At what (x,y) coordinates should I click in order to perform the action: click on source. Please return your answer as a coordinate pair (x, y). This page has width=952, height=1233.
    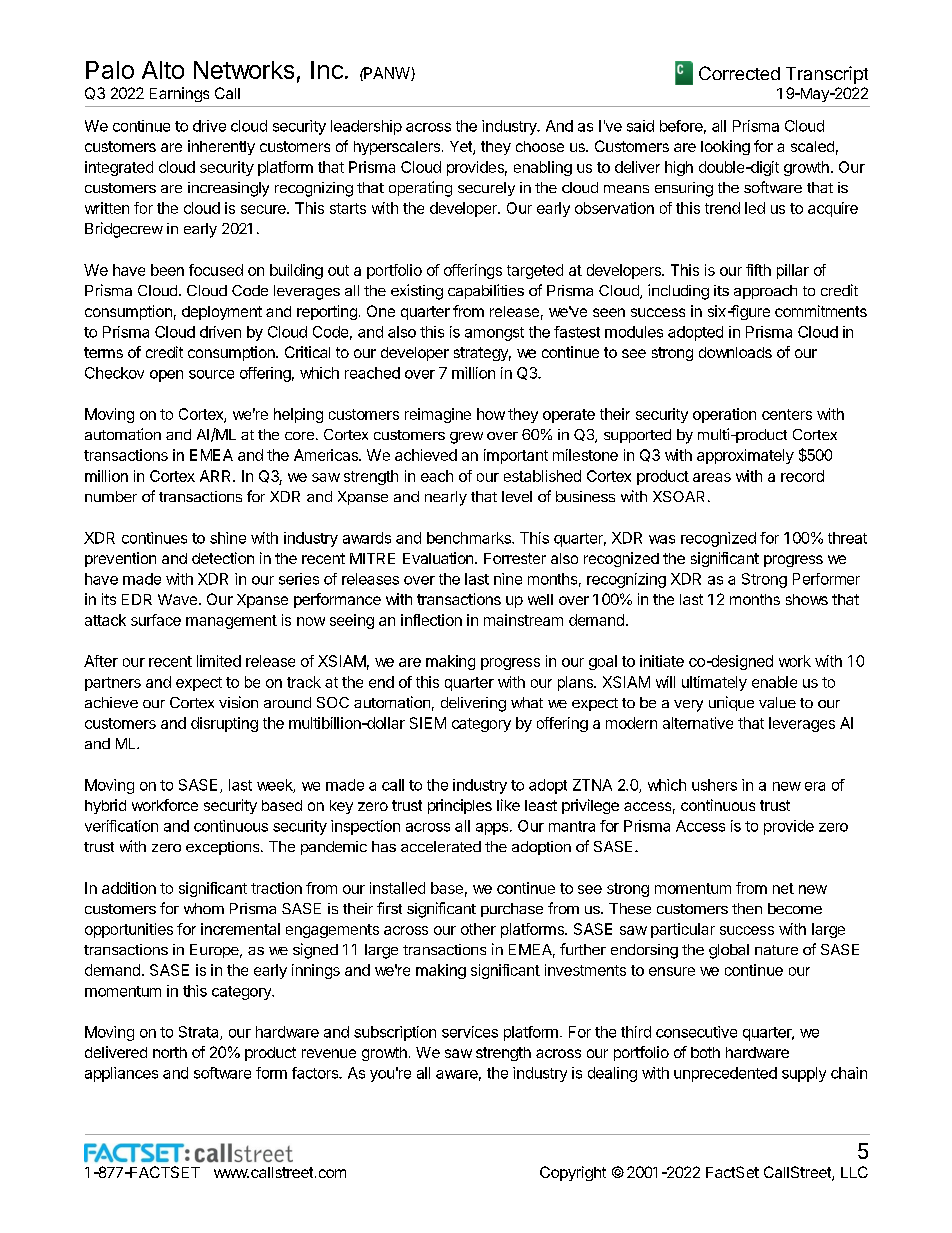
    Looking at the image, I should click on (211, 374).
